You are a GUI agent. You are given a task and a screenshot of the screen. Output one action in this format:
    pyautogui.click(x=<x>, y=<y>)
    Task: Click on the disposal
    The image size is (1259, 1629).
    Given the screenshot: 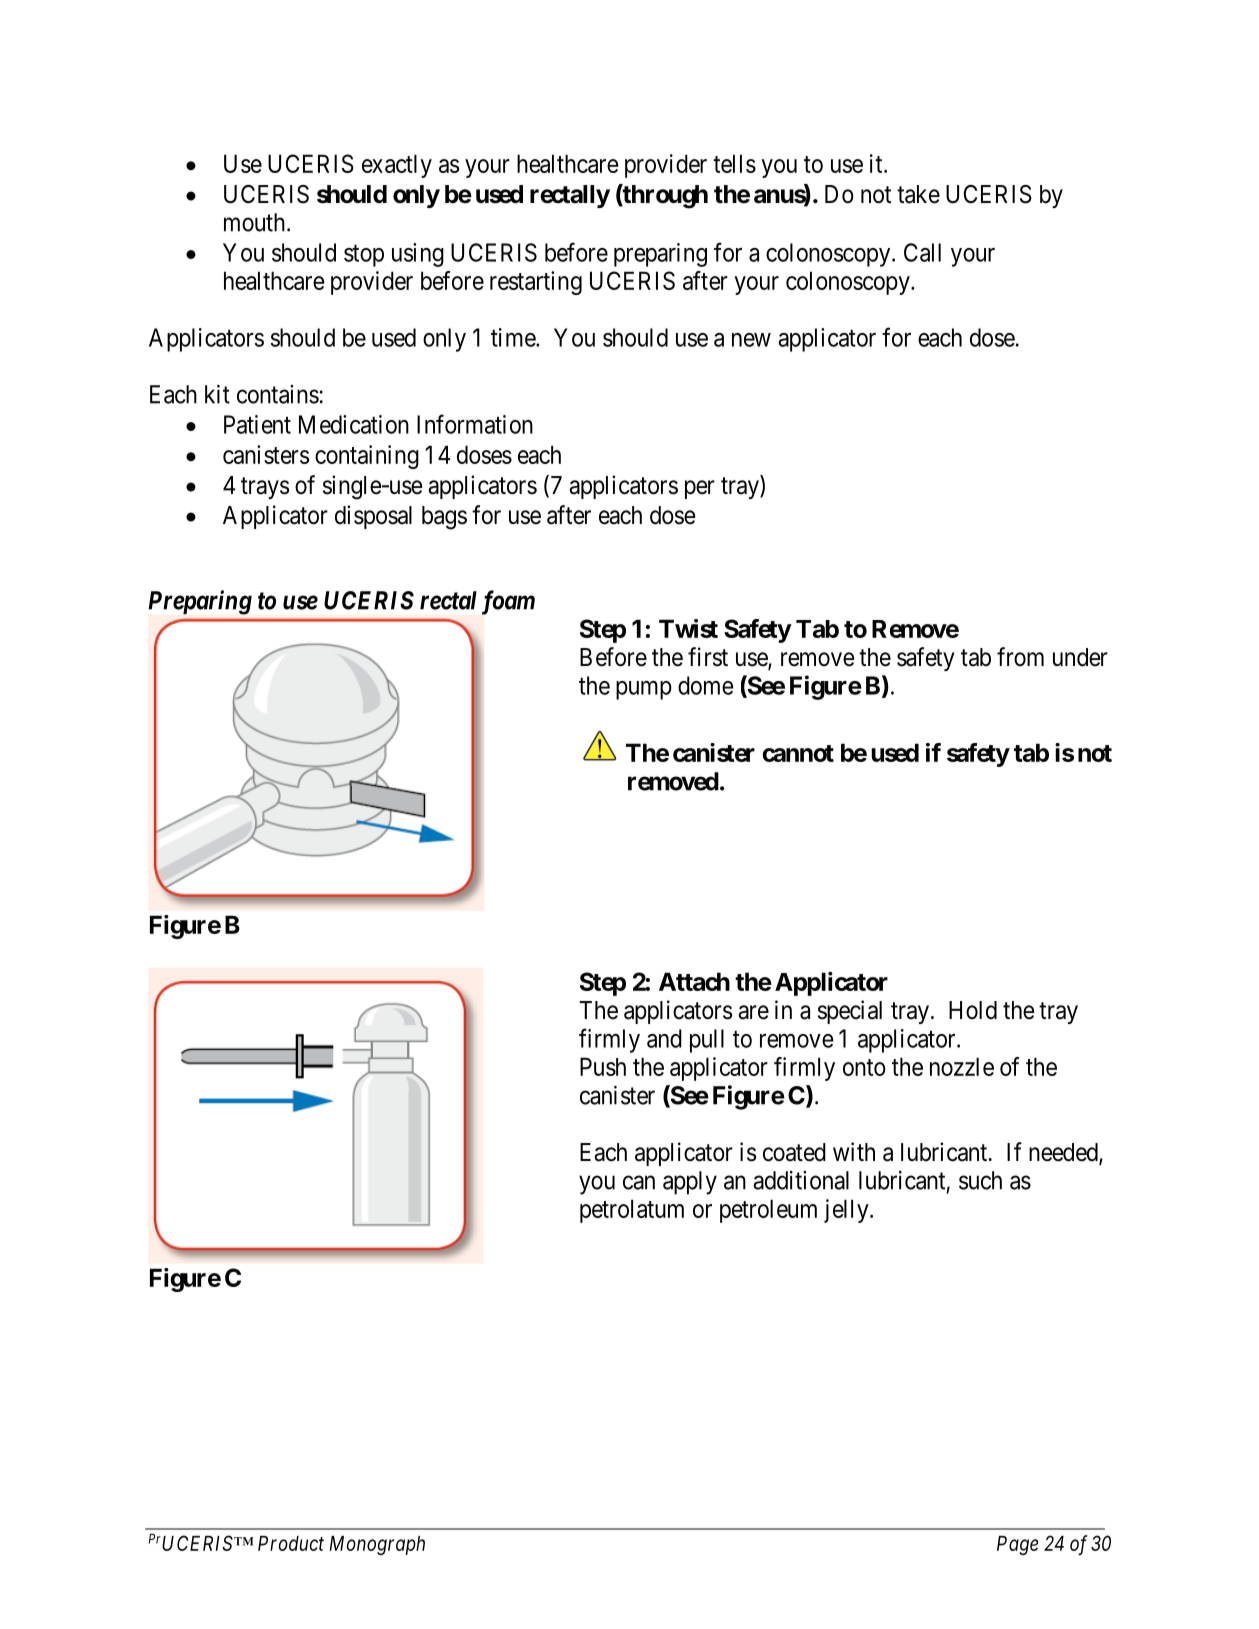 What is the action you would take?
    pyautogui.click(x=373, y=517)
